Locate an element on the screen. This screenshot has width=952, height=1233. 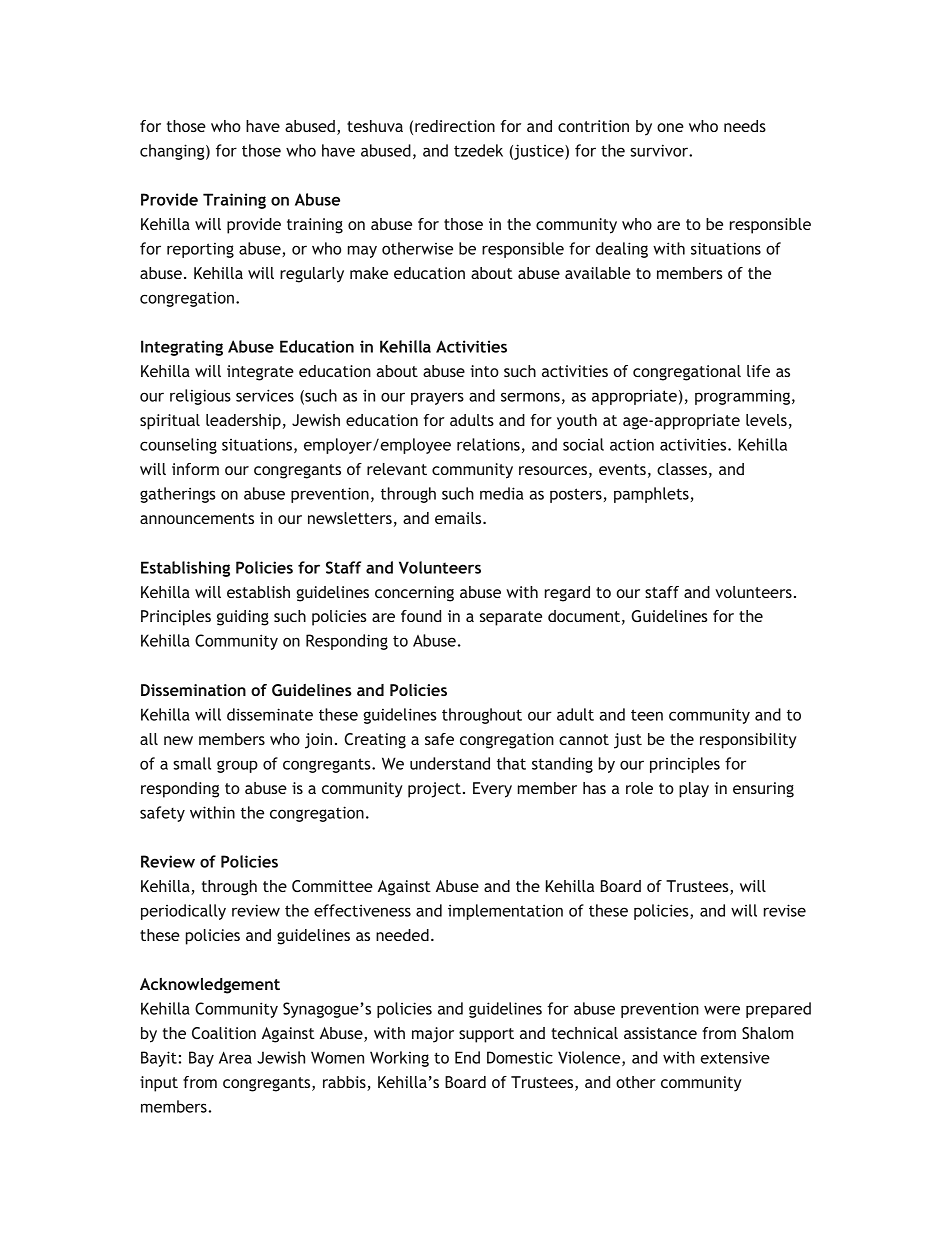
needs is located at coordinates (745, 126).
